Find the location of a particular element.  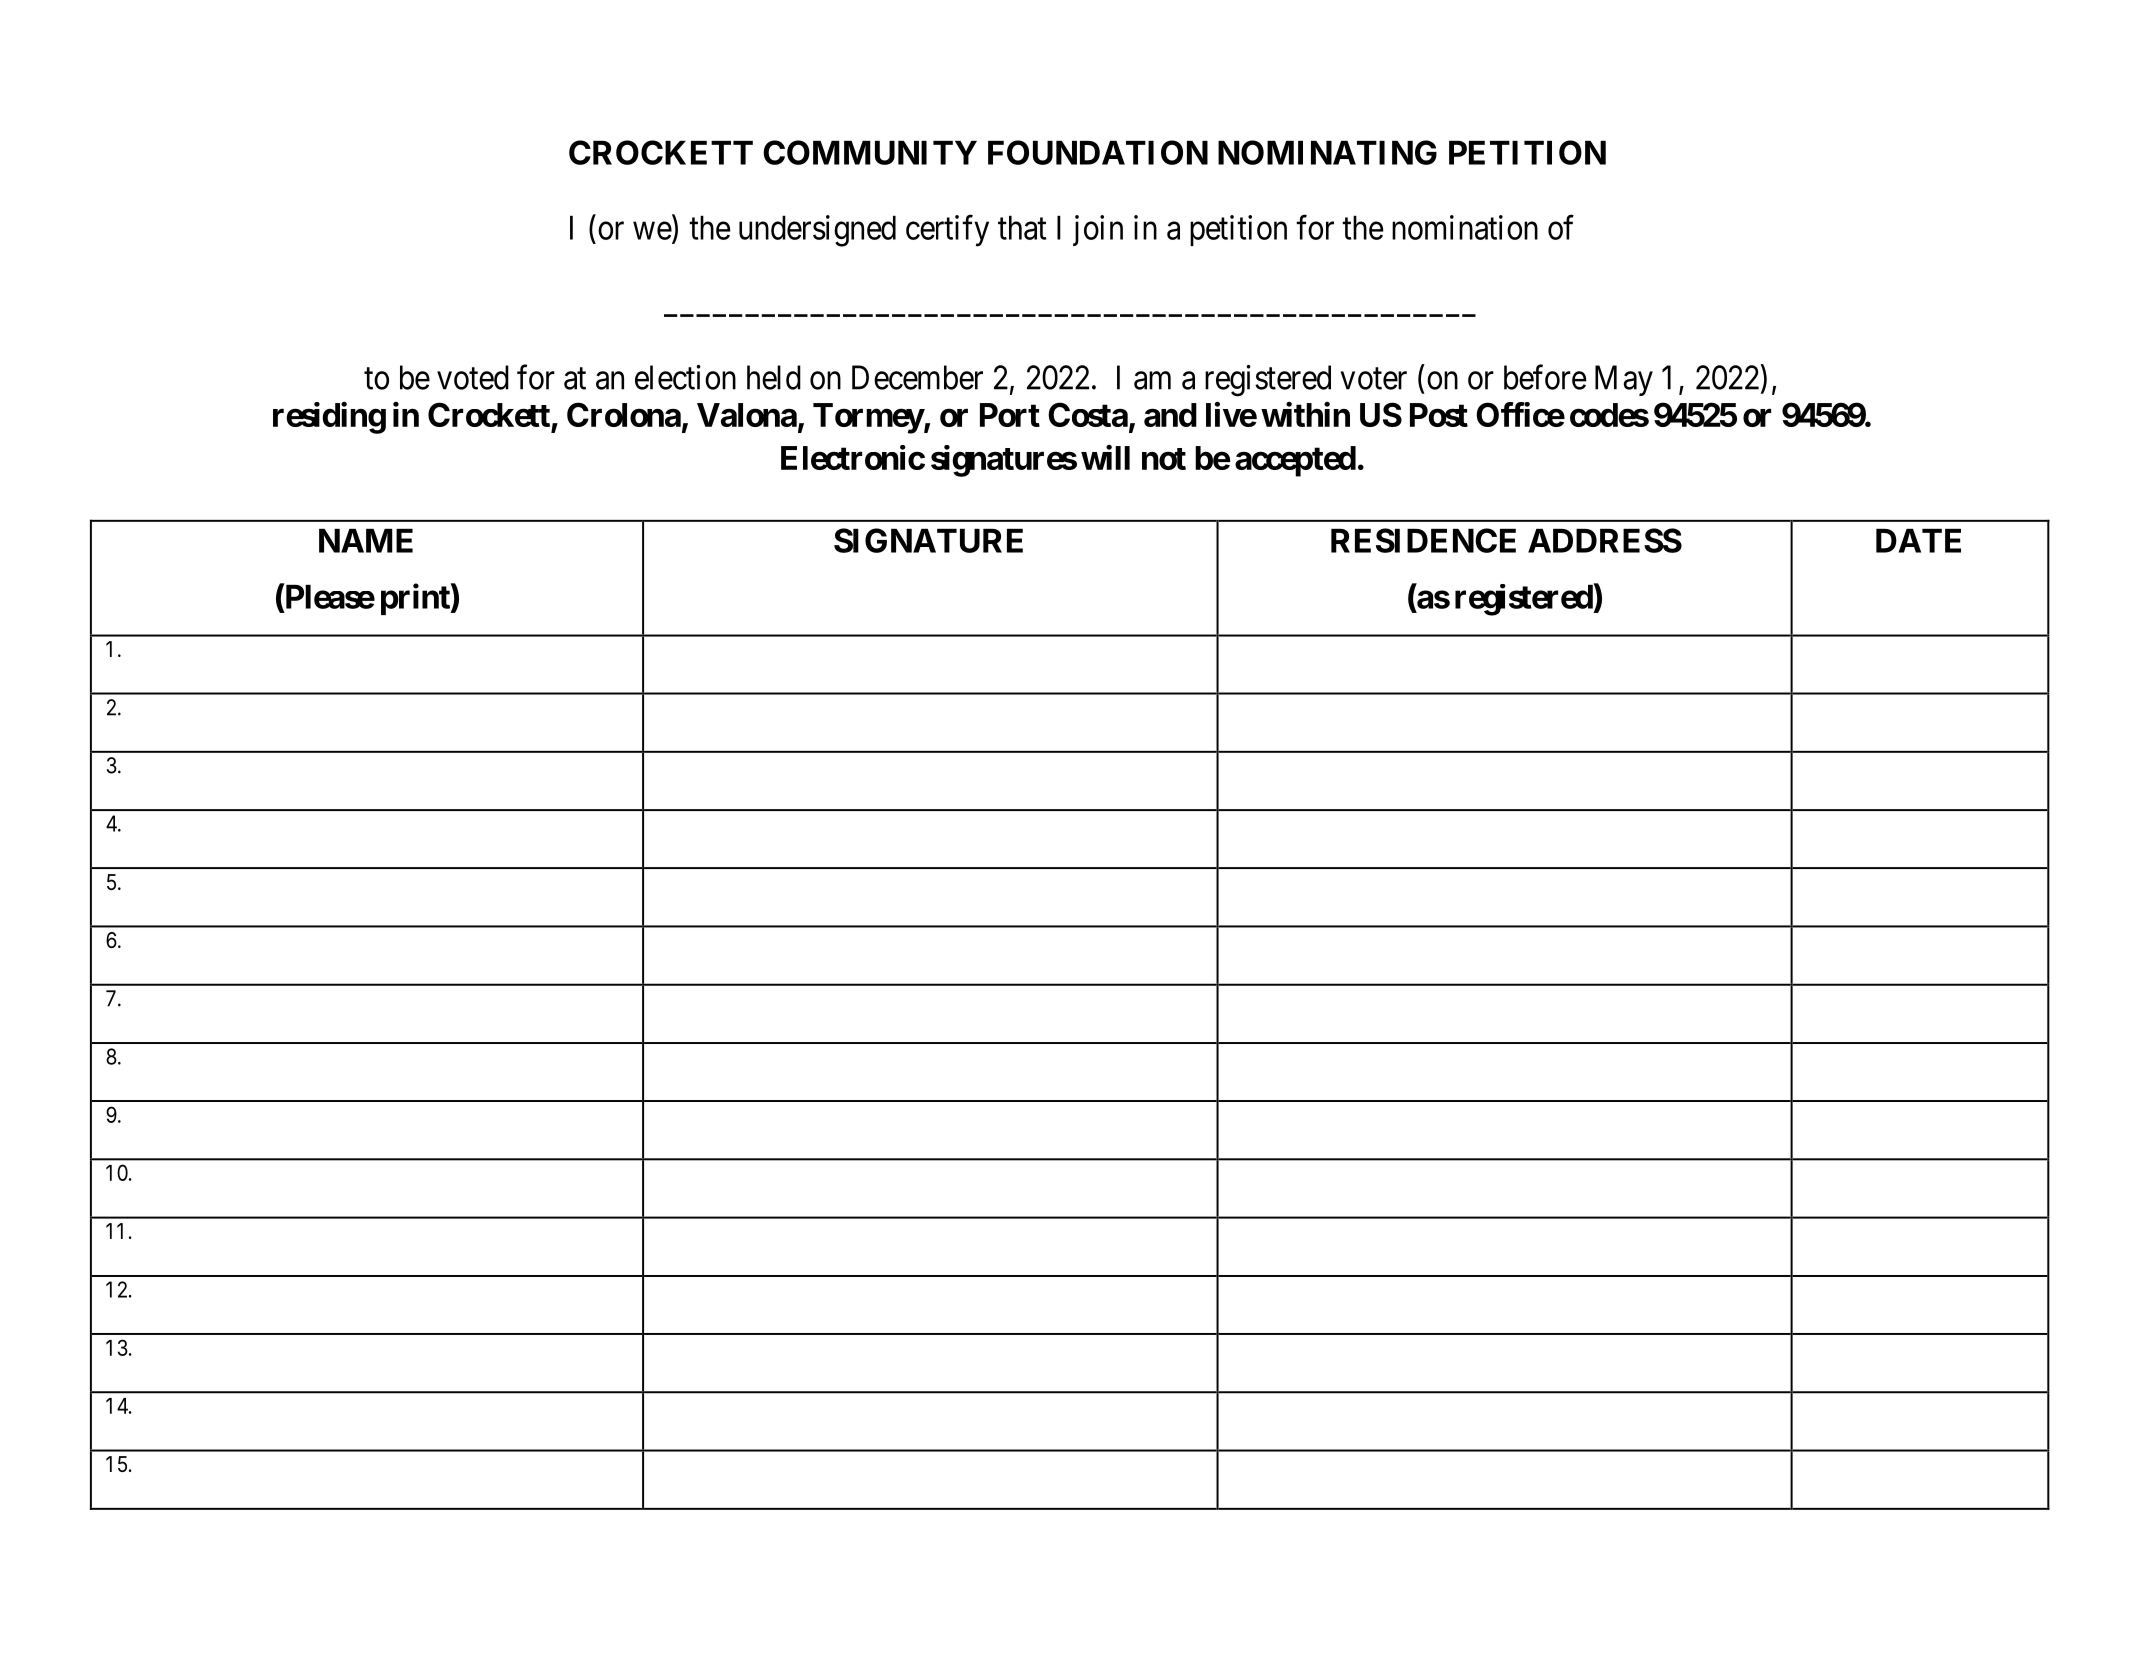

DATE is located at coordinates (1918, 541).
